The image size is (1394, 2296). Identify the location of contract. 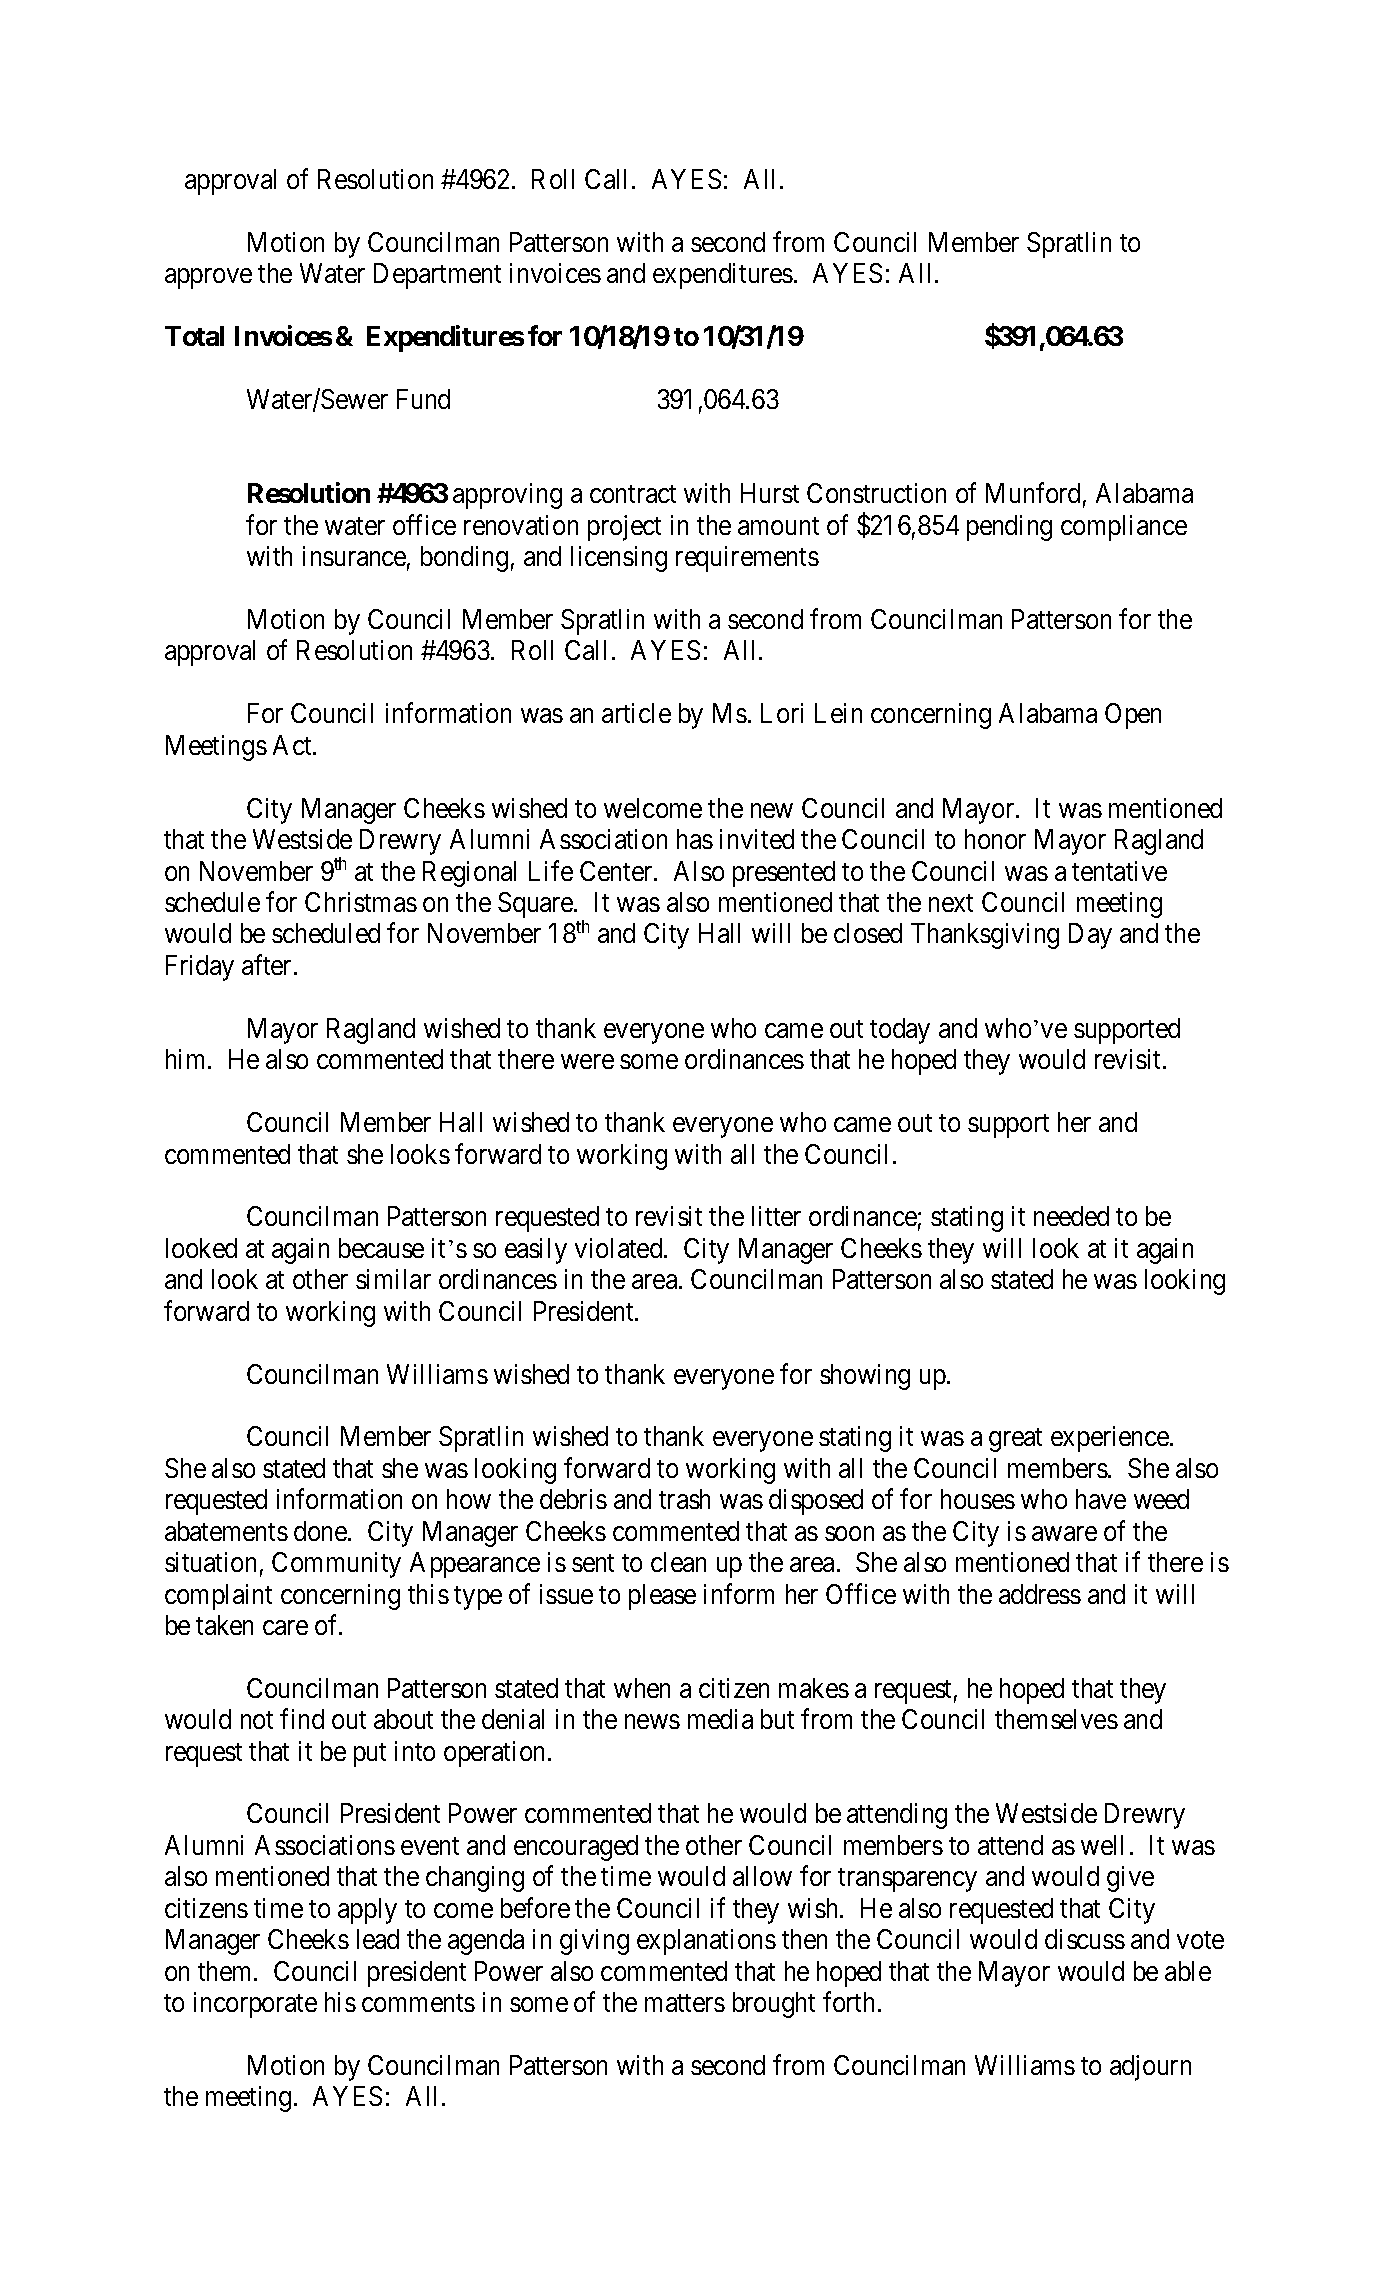
(633, 494).
